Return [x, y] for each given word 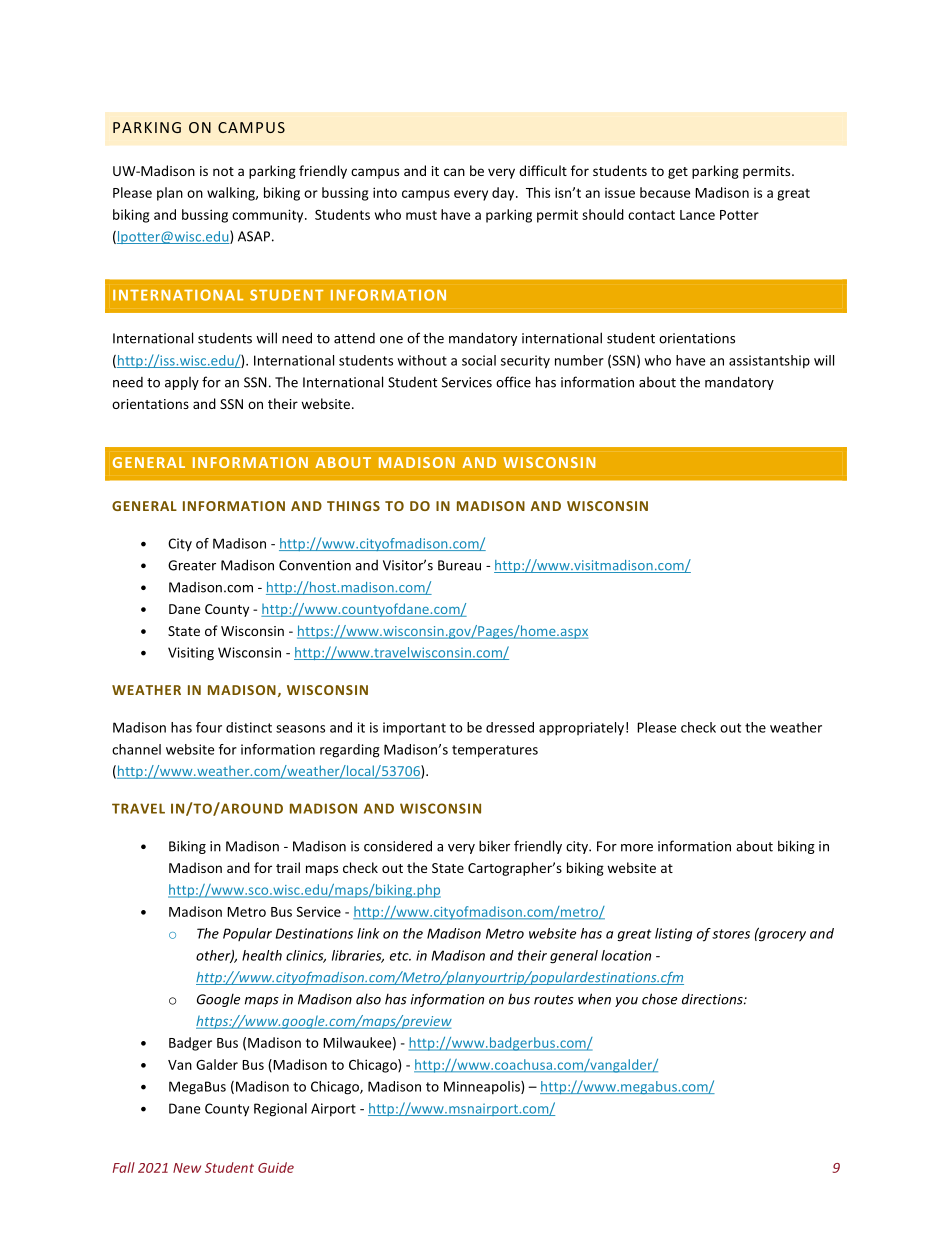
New [187, 1168]
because [665, 192]
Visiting [191, 654]
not [223, 171]
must [421, 215]
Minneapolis [483, 1087]
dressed [510, 727]
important [414, 728]
